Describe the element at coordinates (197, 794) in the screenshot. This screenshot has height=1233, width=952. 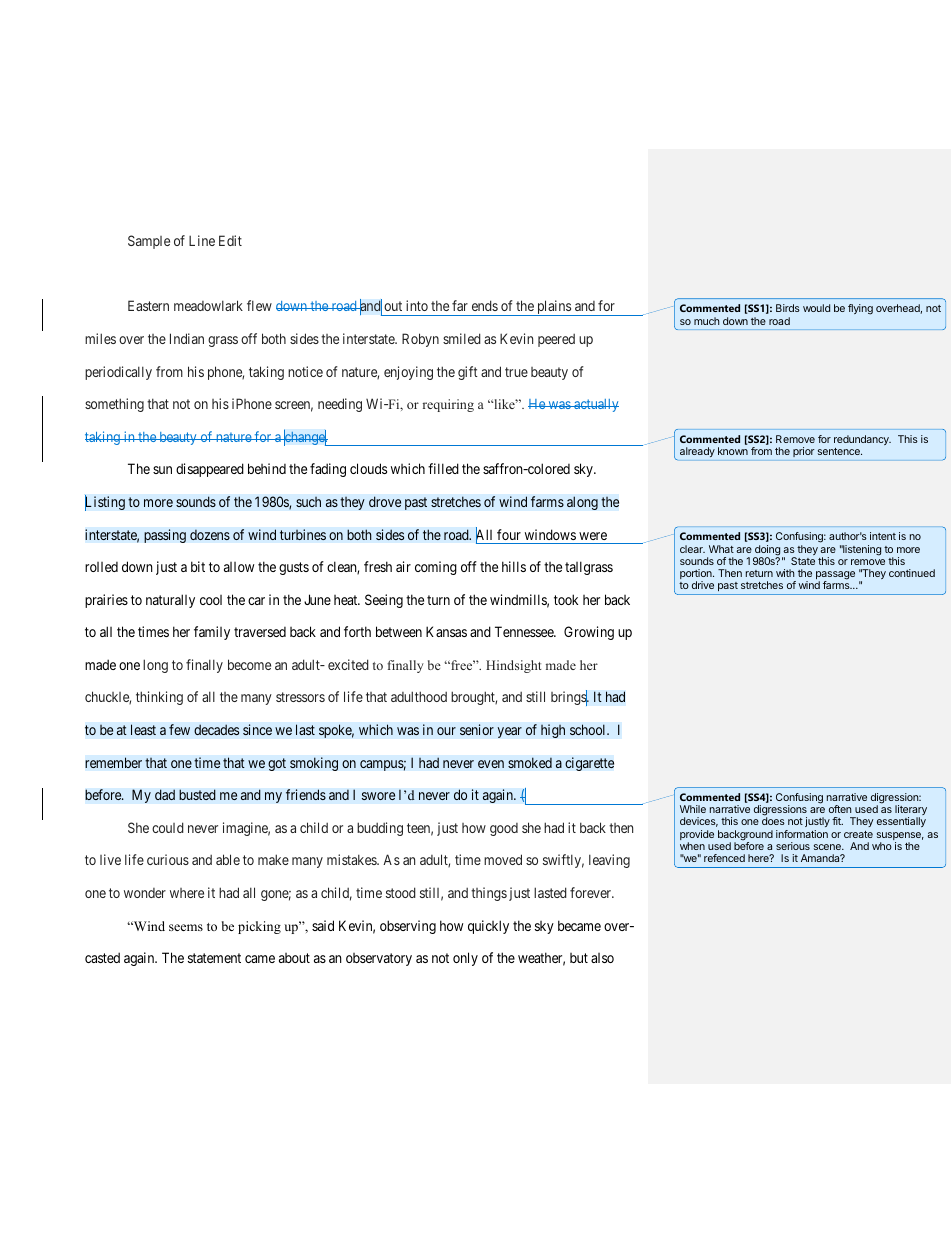
I see `busted` at that location.
